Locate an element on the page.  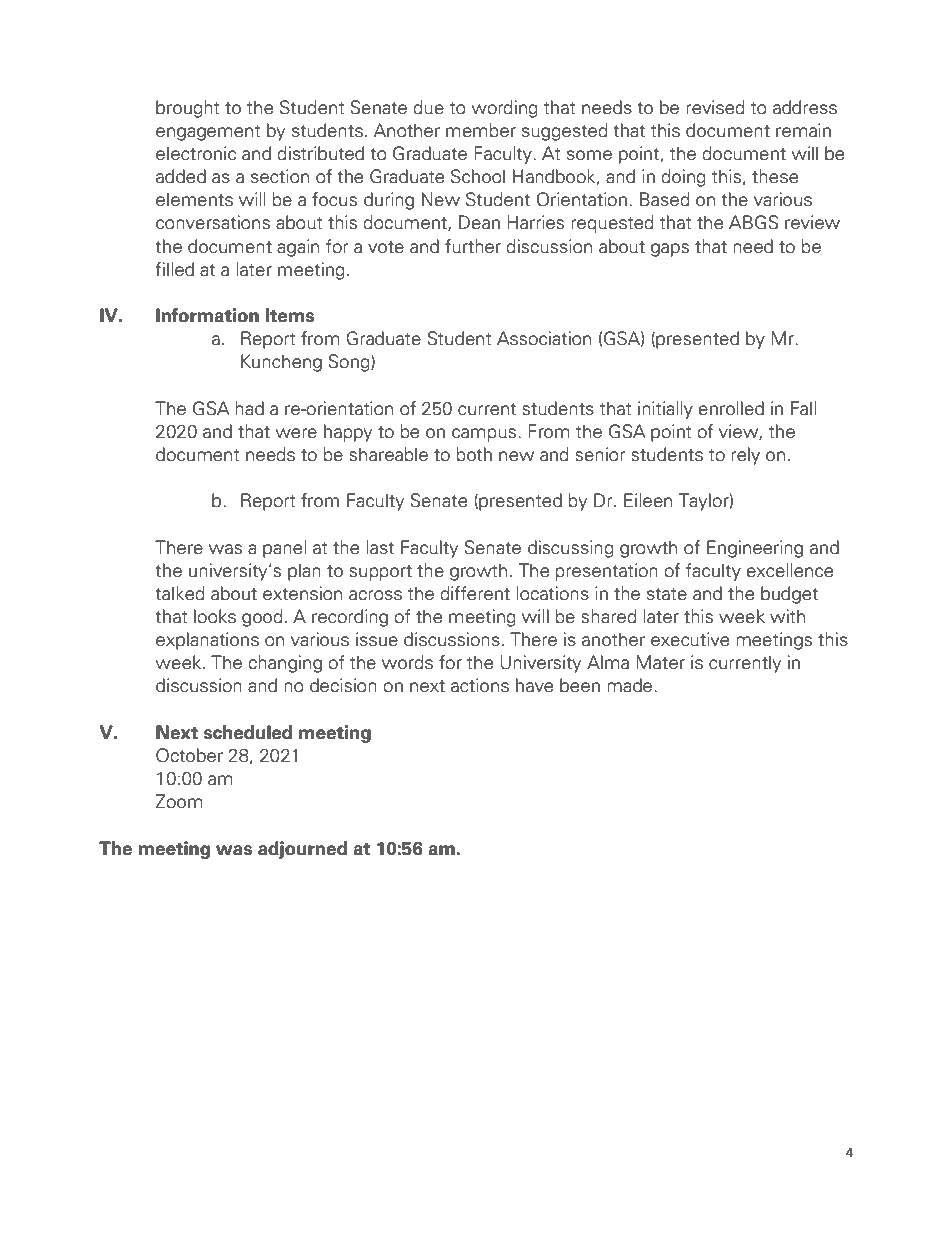
actions is located at coordinates (480, 685).
